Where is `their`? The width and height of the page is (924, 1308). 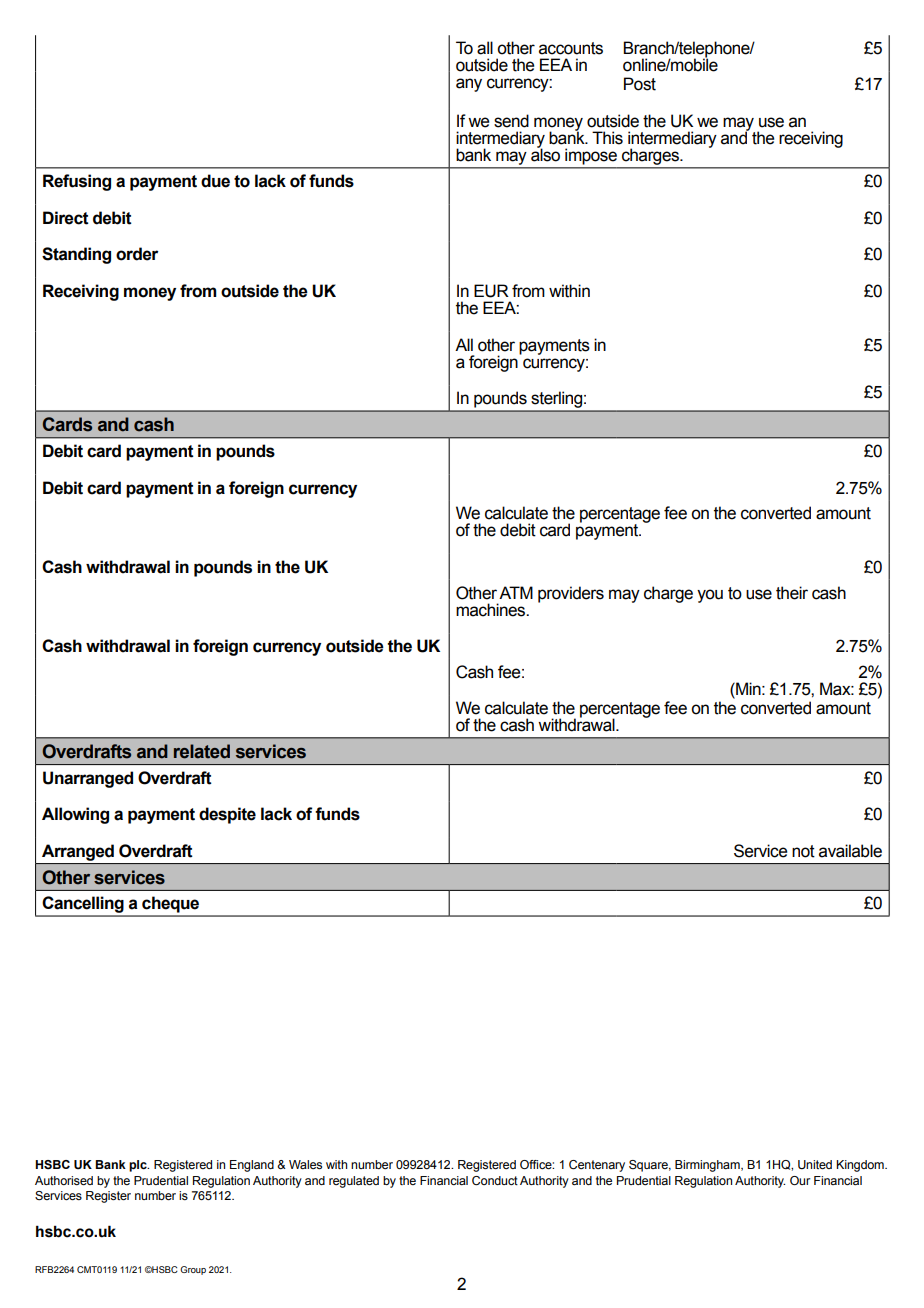
their is located at coordinates (792, 593).
